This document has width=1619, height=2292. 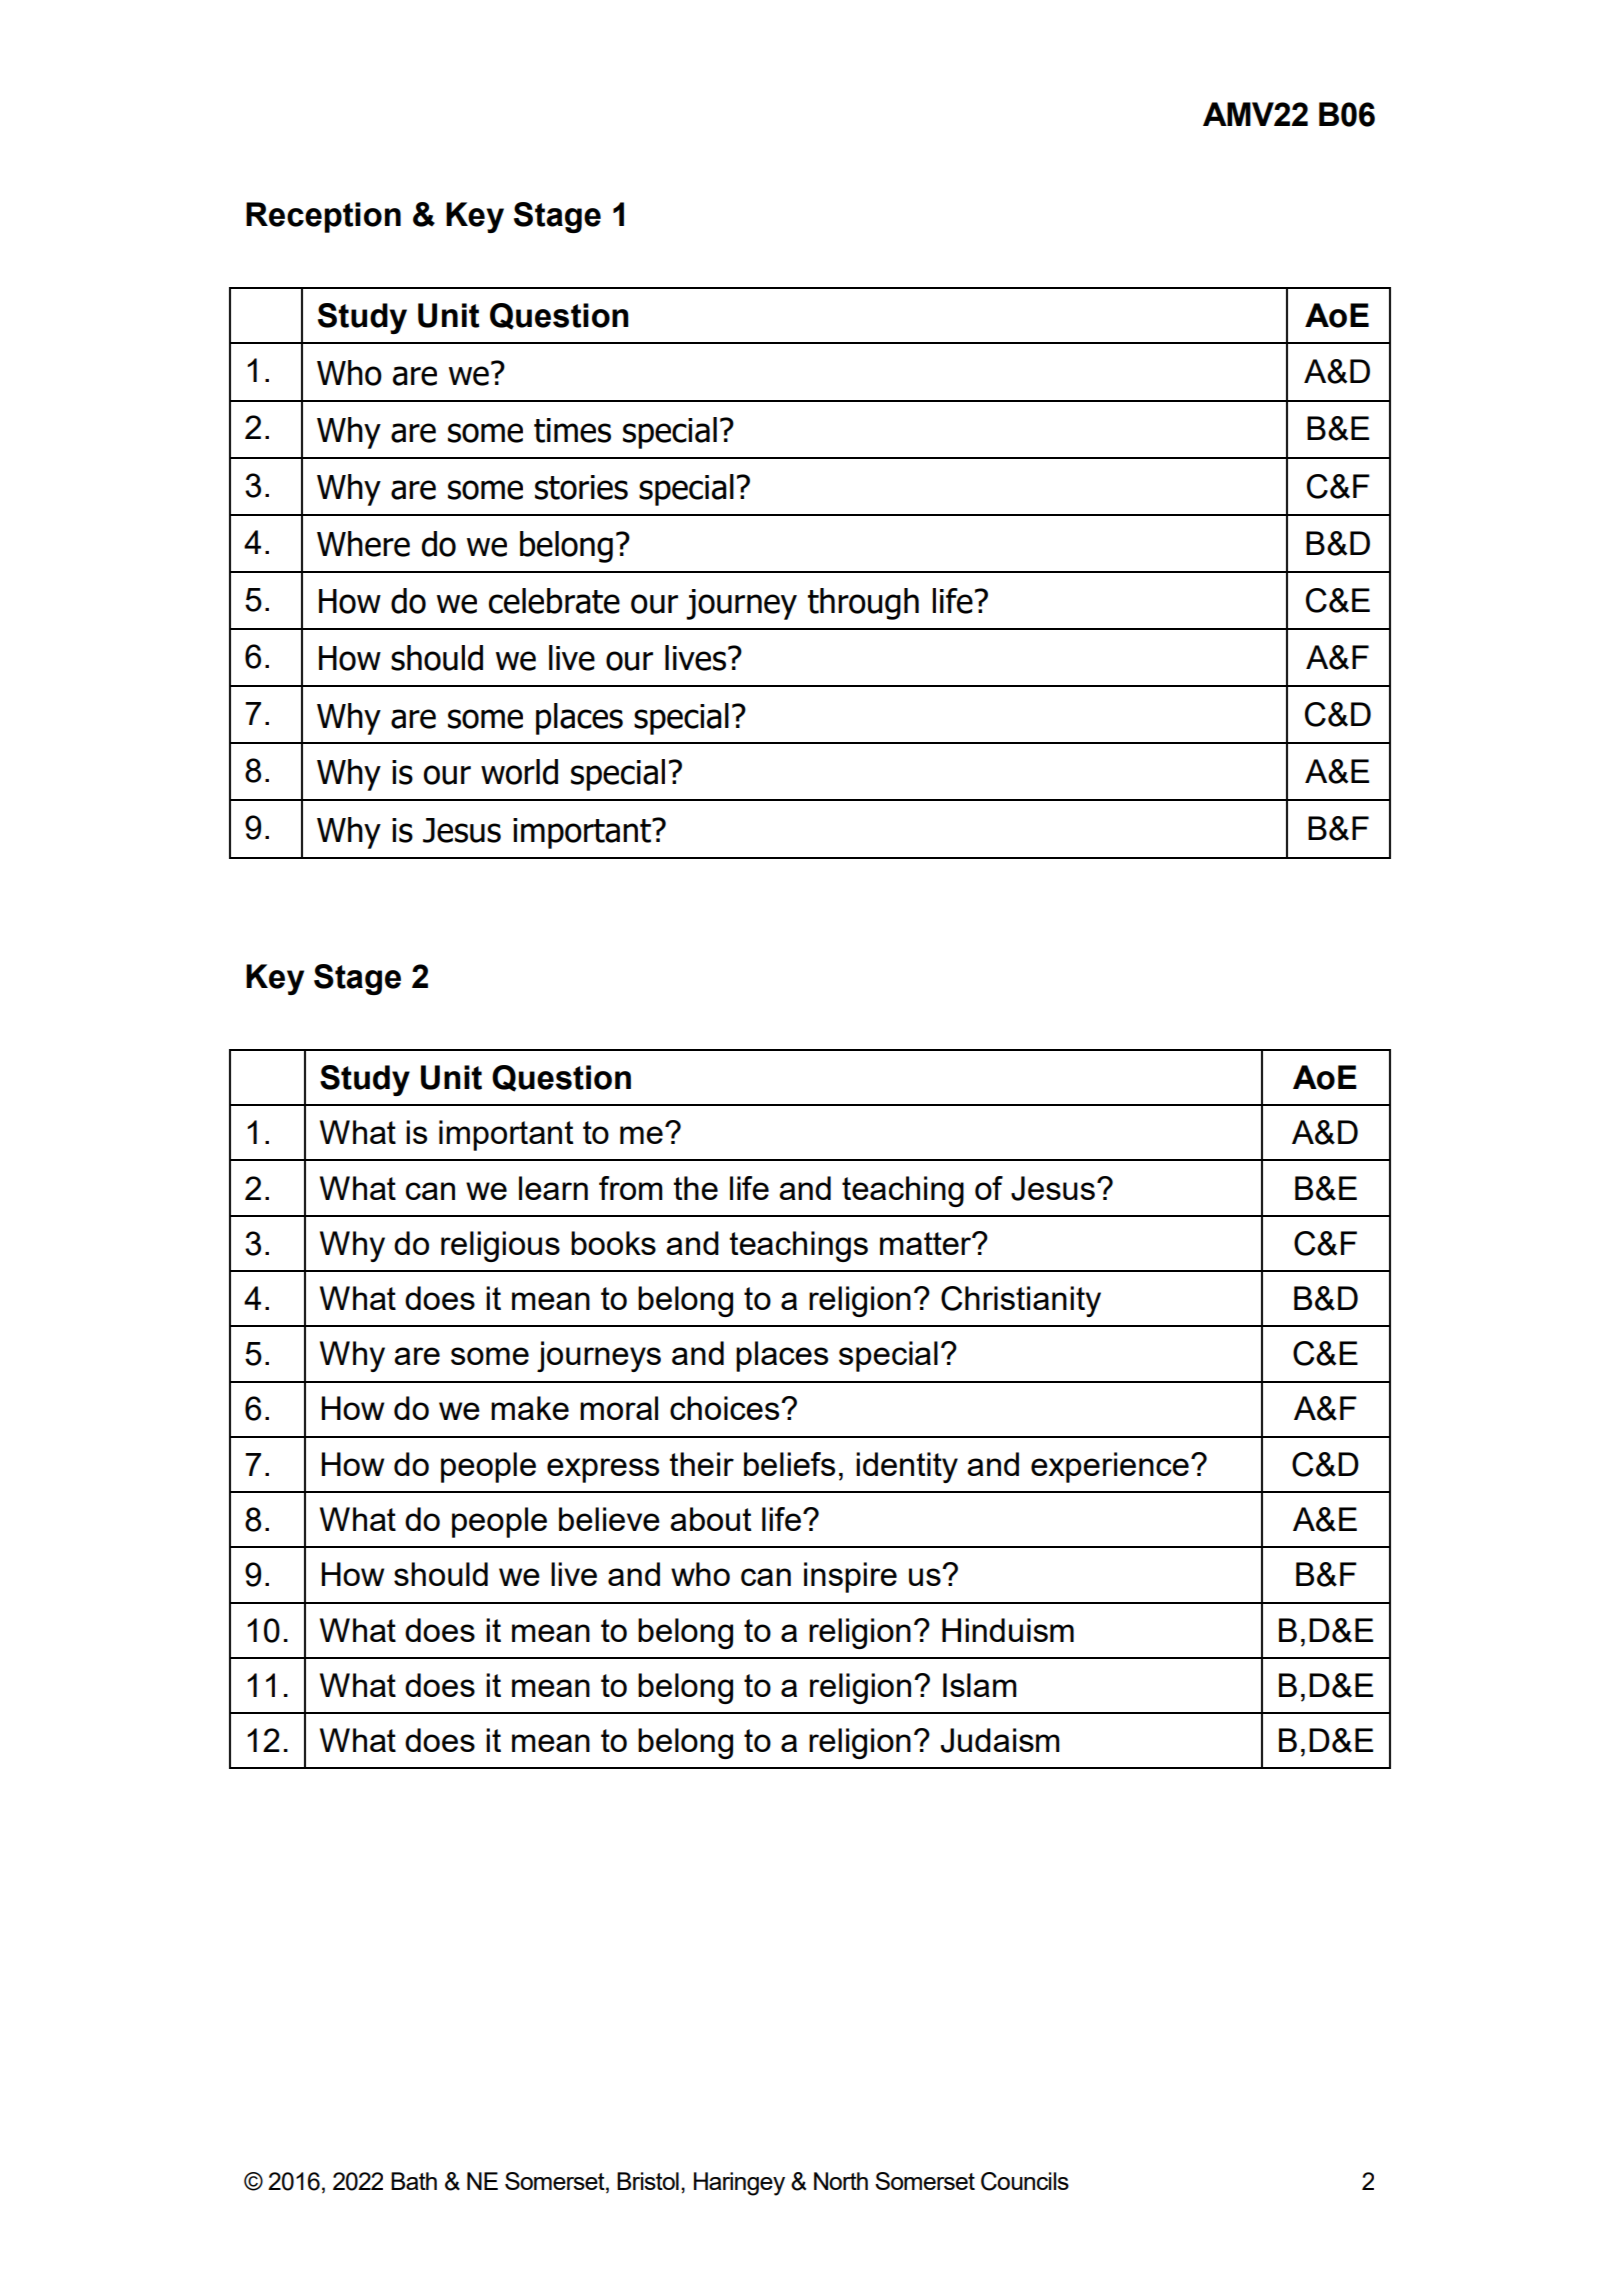 What do you see at coordinates (530, 1408) in the document?
I see `make` at bounding box center [530, 1408].
